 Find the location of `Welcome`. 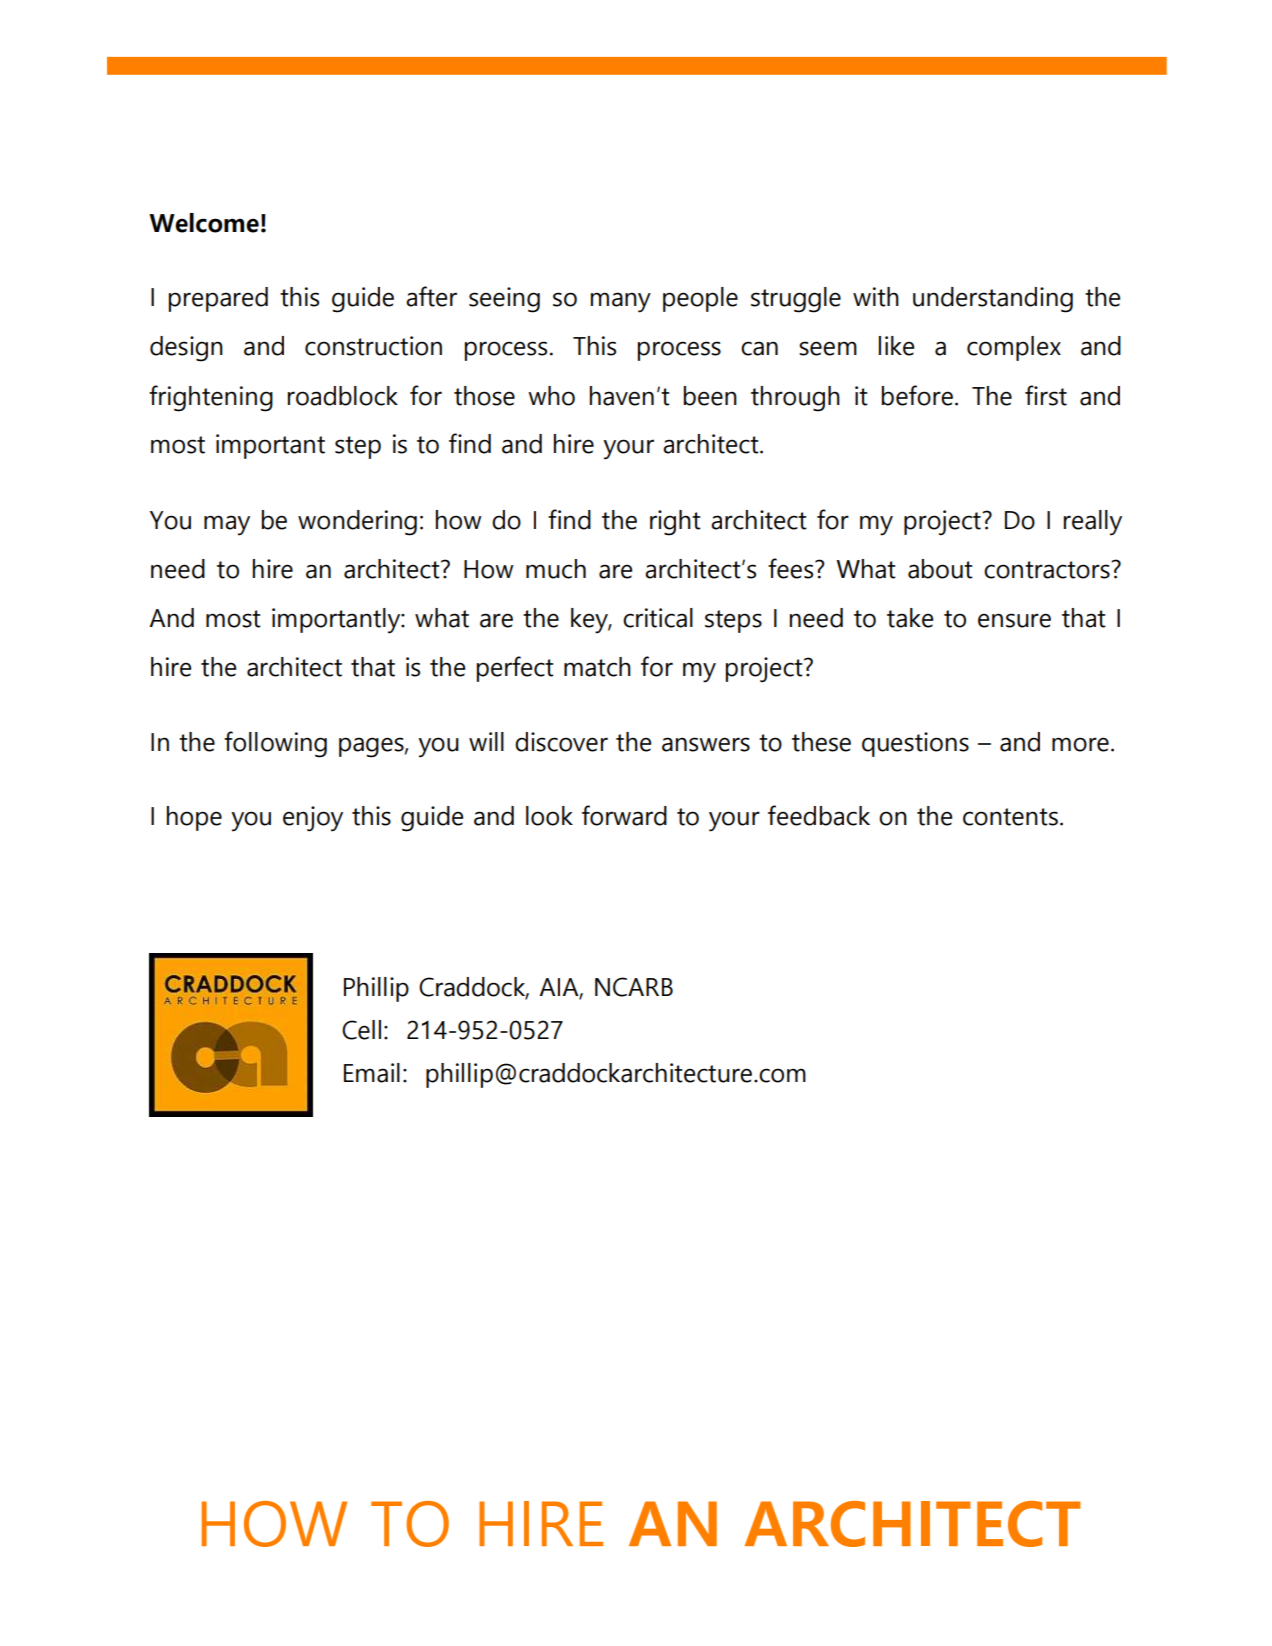

Welcome is located at coordinates (204, 223).
